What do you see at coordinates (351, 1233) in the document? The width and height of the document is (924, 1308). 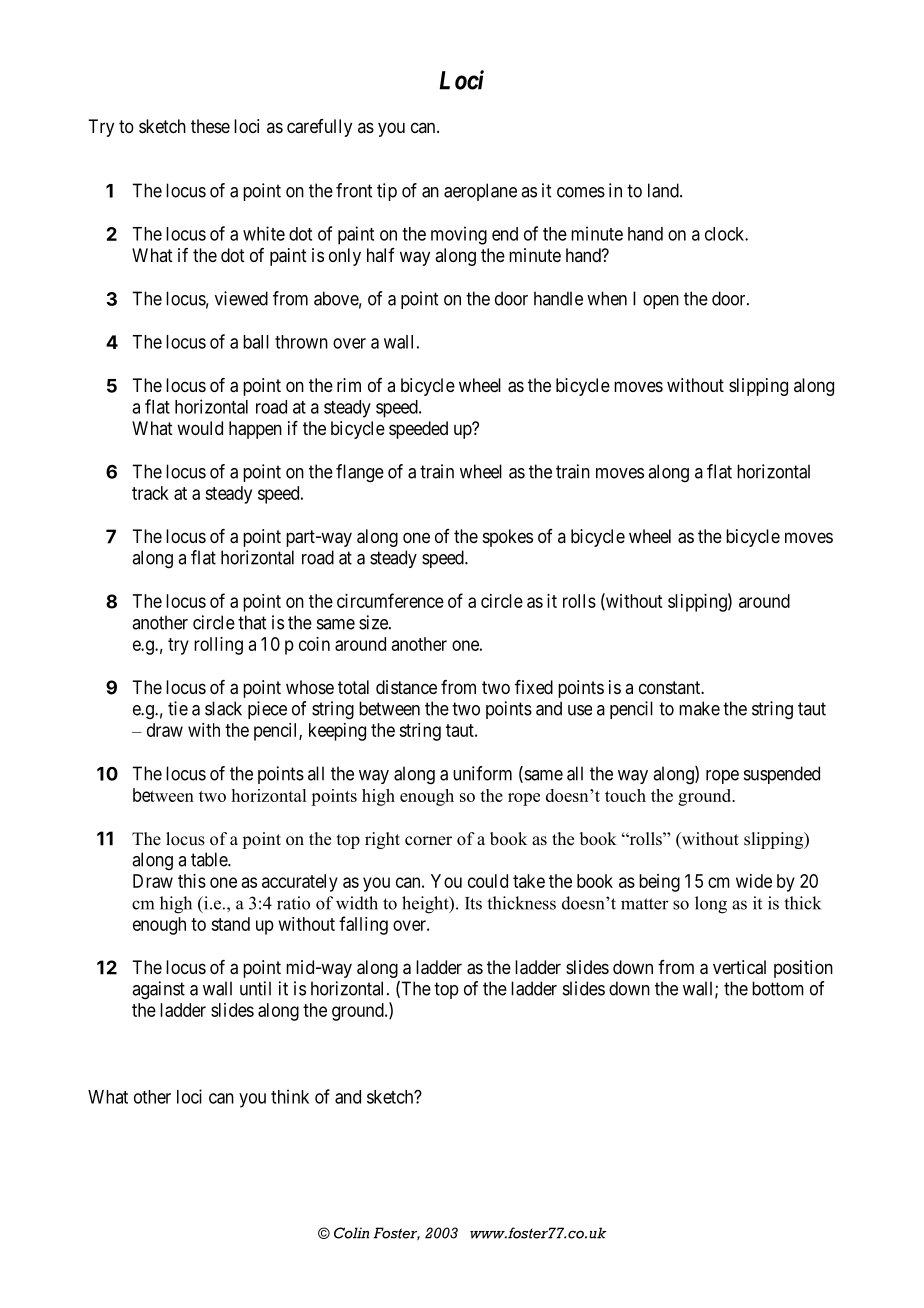 I see `Colin` at bounding box center [351, 1233].
